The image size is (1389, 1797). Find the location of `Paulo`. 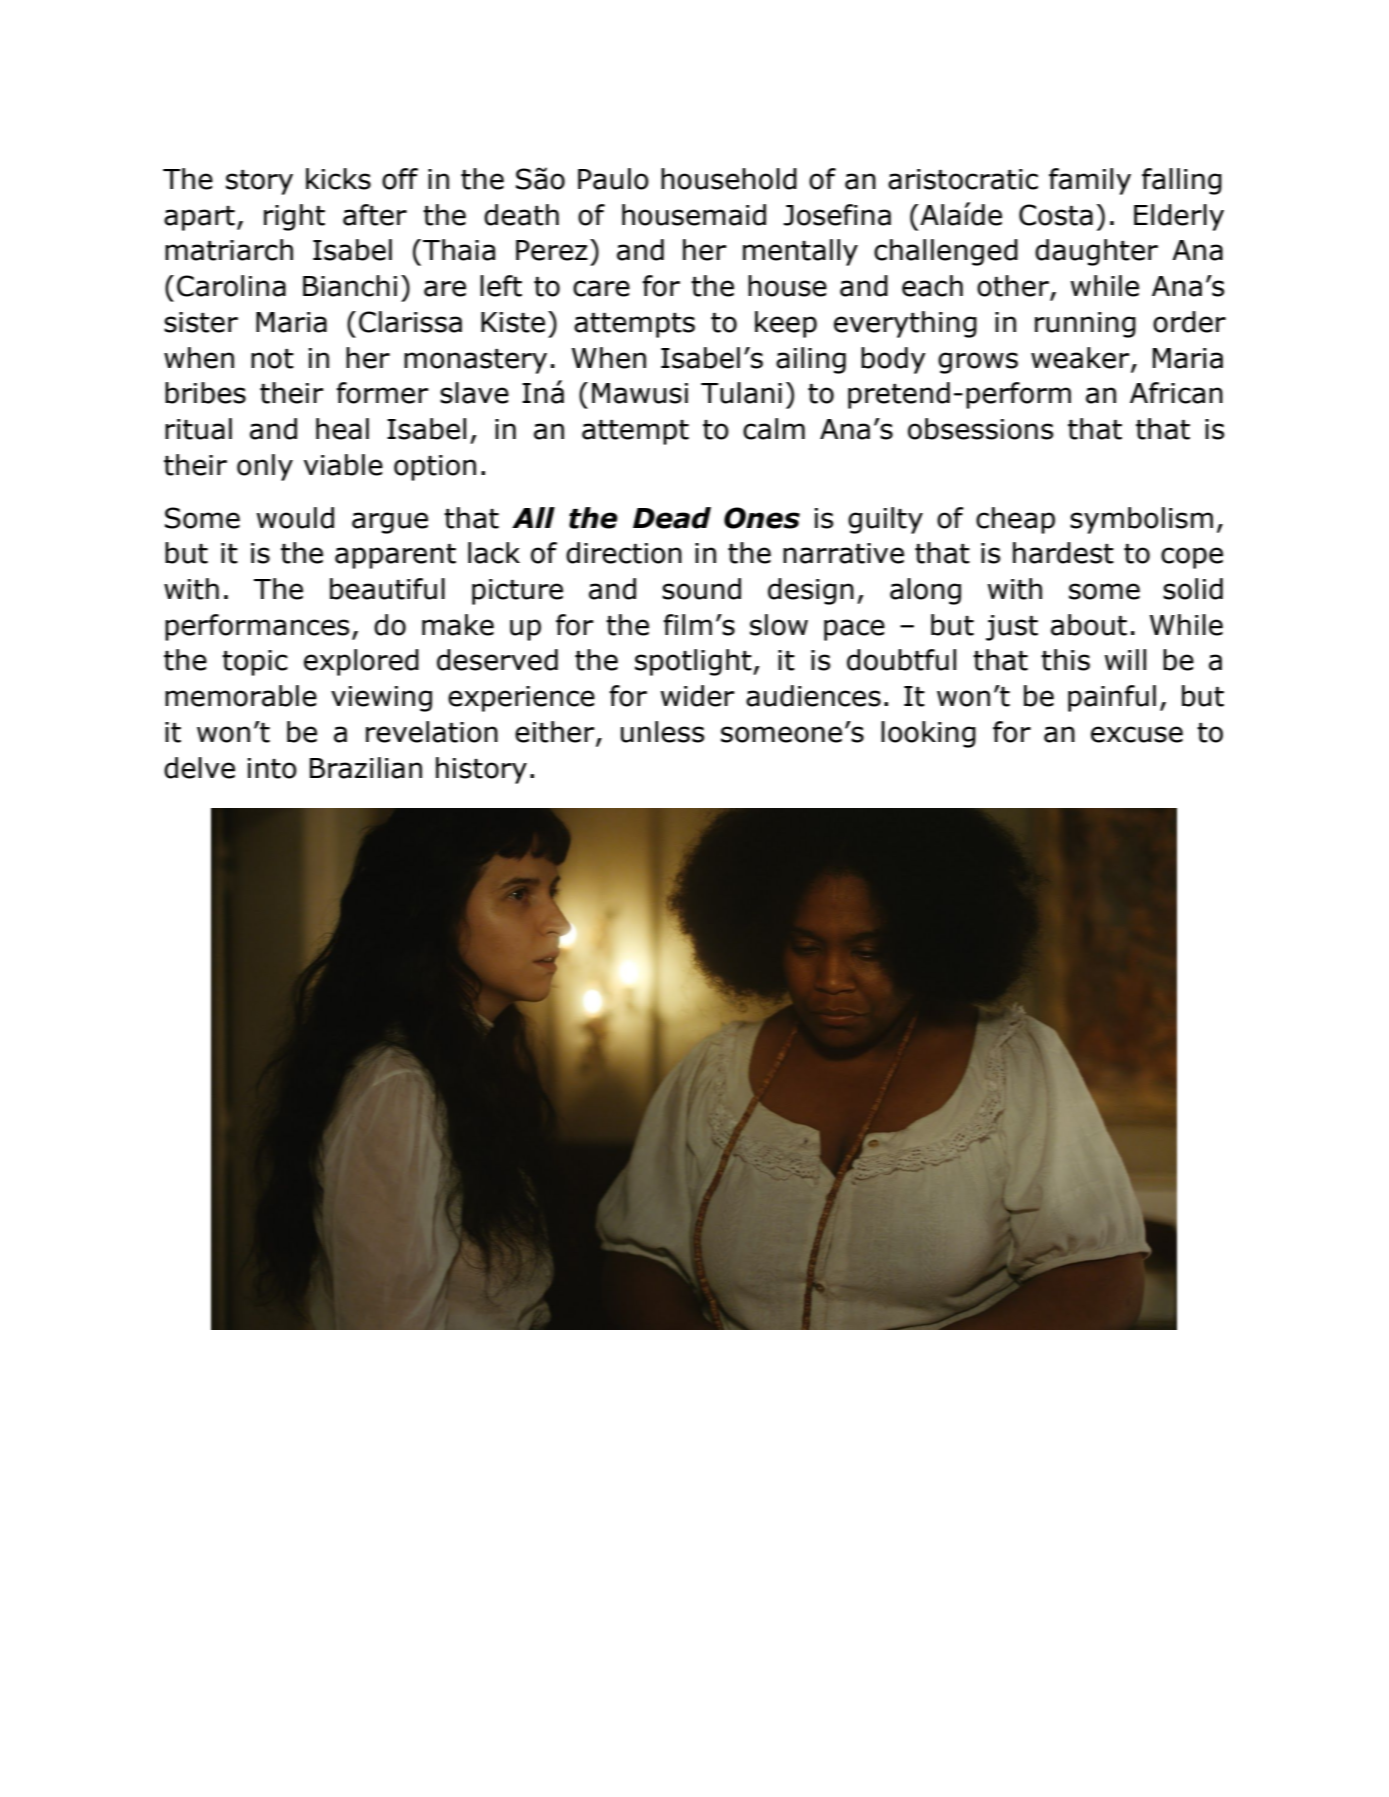

Paulo is located at coordinates (613, 179).
